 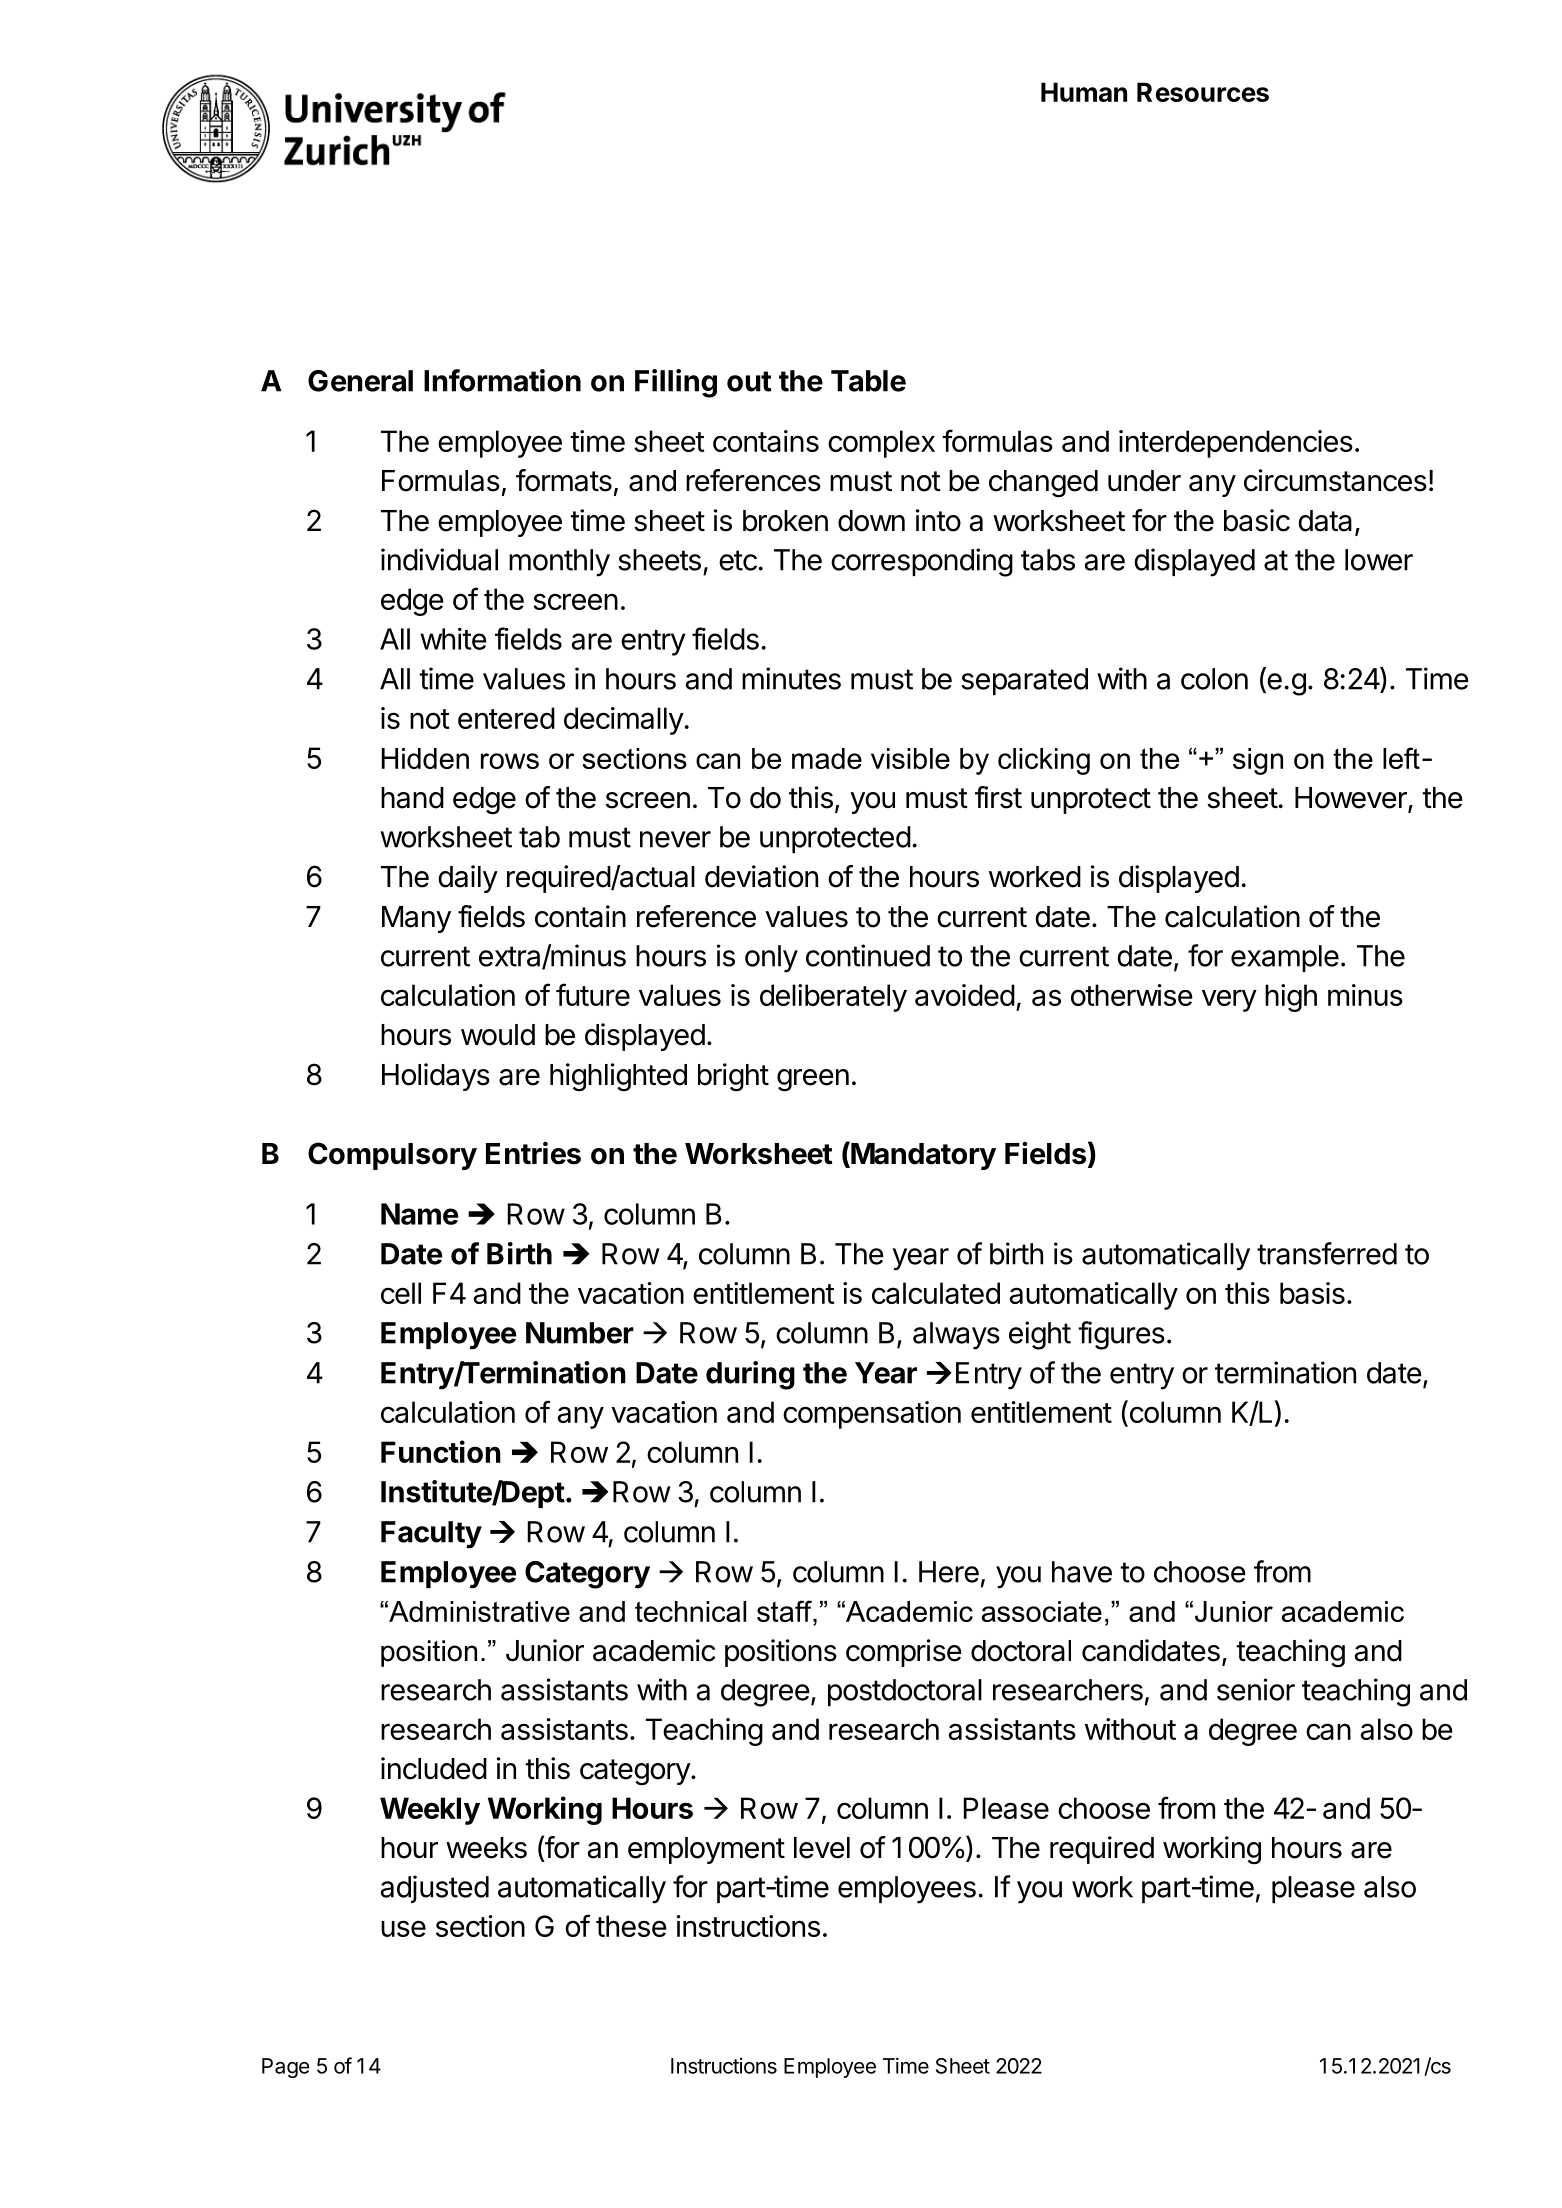 What do you see at coordinates (453, 639) in the document?
I see `white` at bounding box center [453, 639].
